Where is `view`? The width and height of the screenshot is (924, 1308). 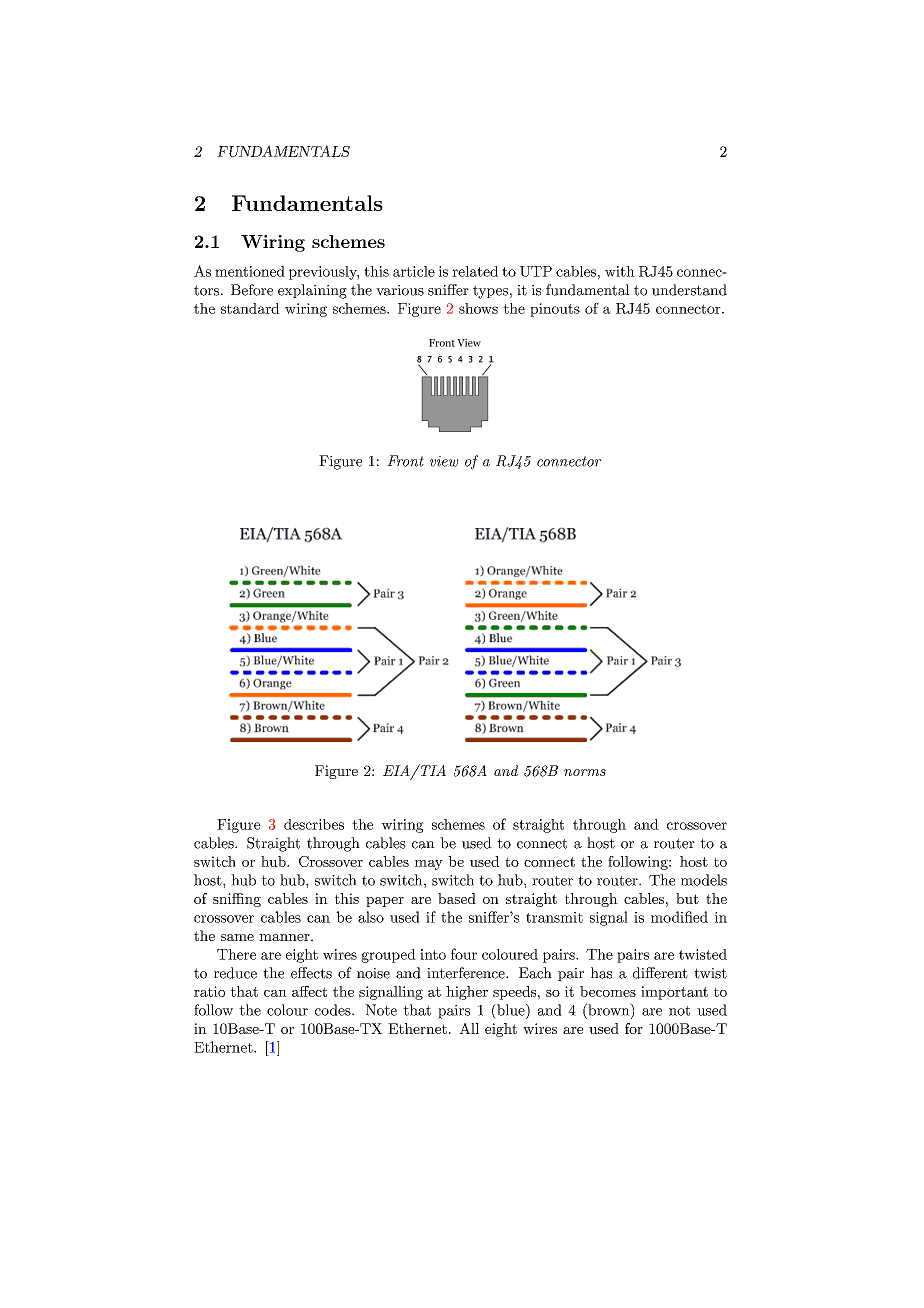 view is located at coordinates (444, 461).
